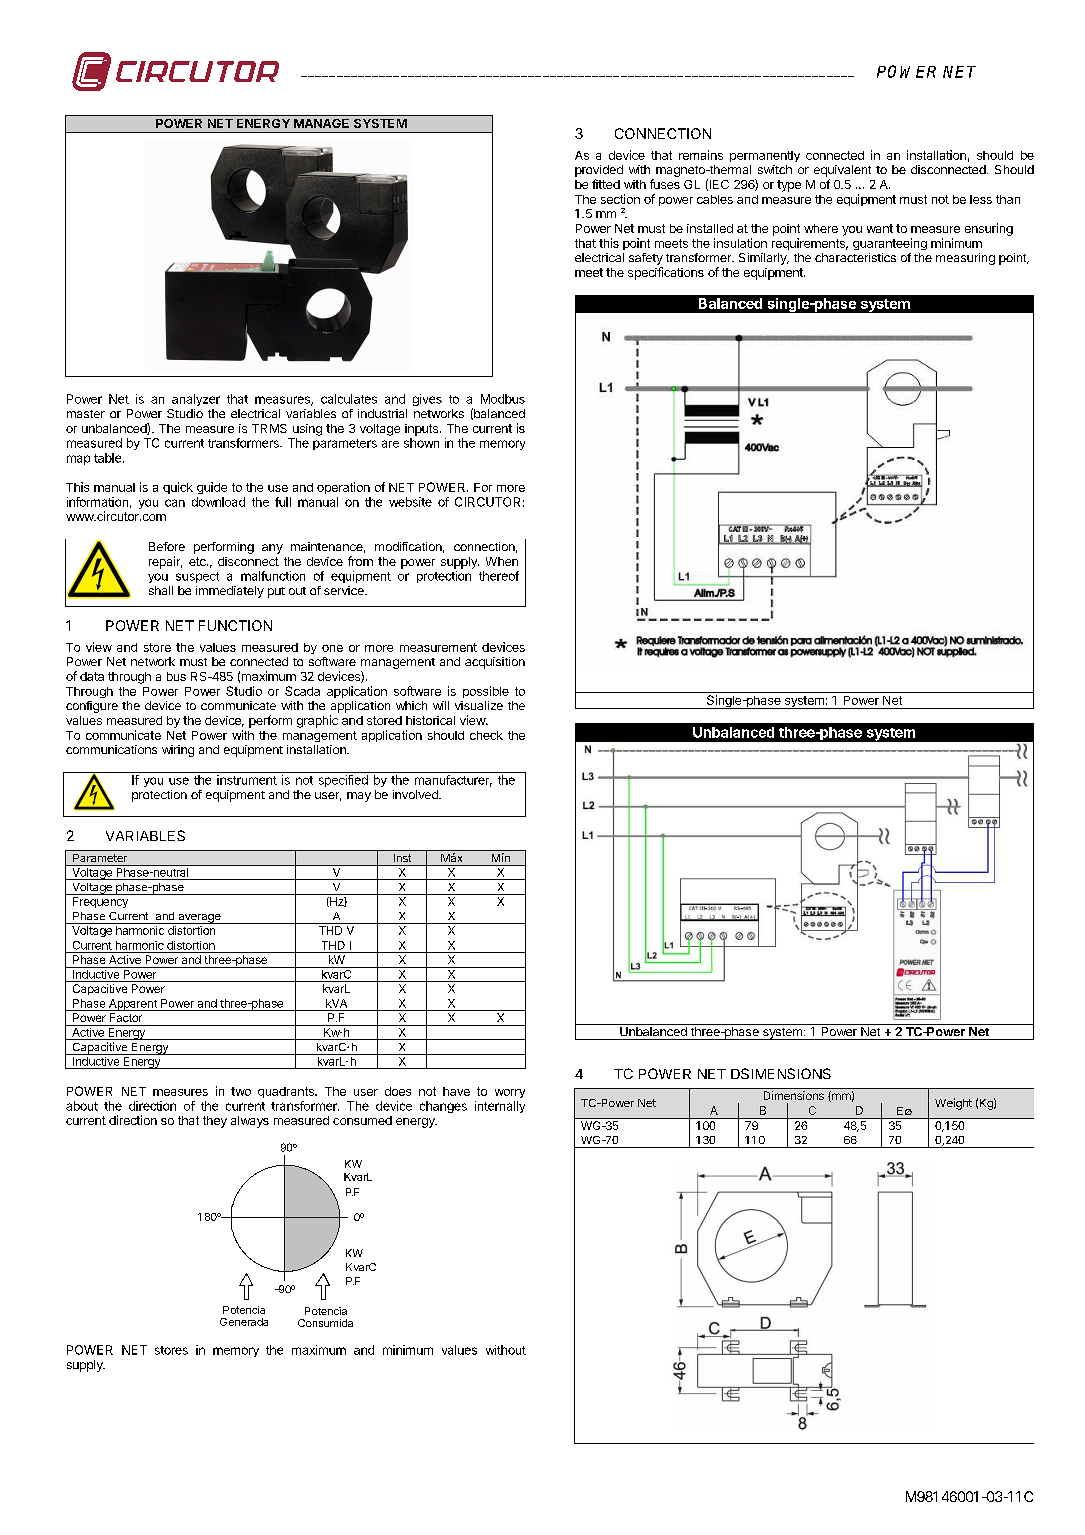  What do you see at coordinates (606, 184) in the document?
I see `fitted` at bounding box center [606, 184].
